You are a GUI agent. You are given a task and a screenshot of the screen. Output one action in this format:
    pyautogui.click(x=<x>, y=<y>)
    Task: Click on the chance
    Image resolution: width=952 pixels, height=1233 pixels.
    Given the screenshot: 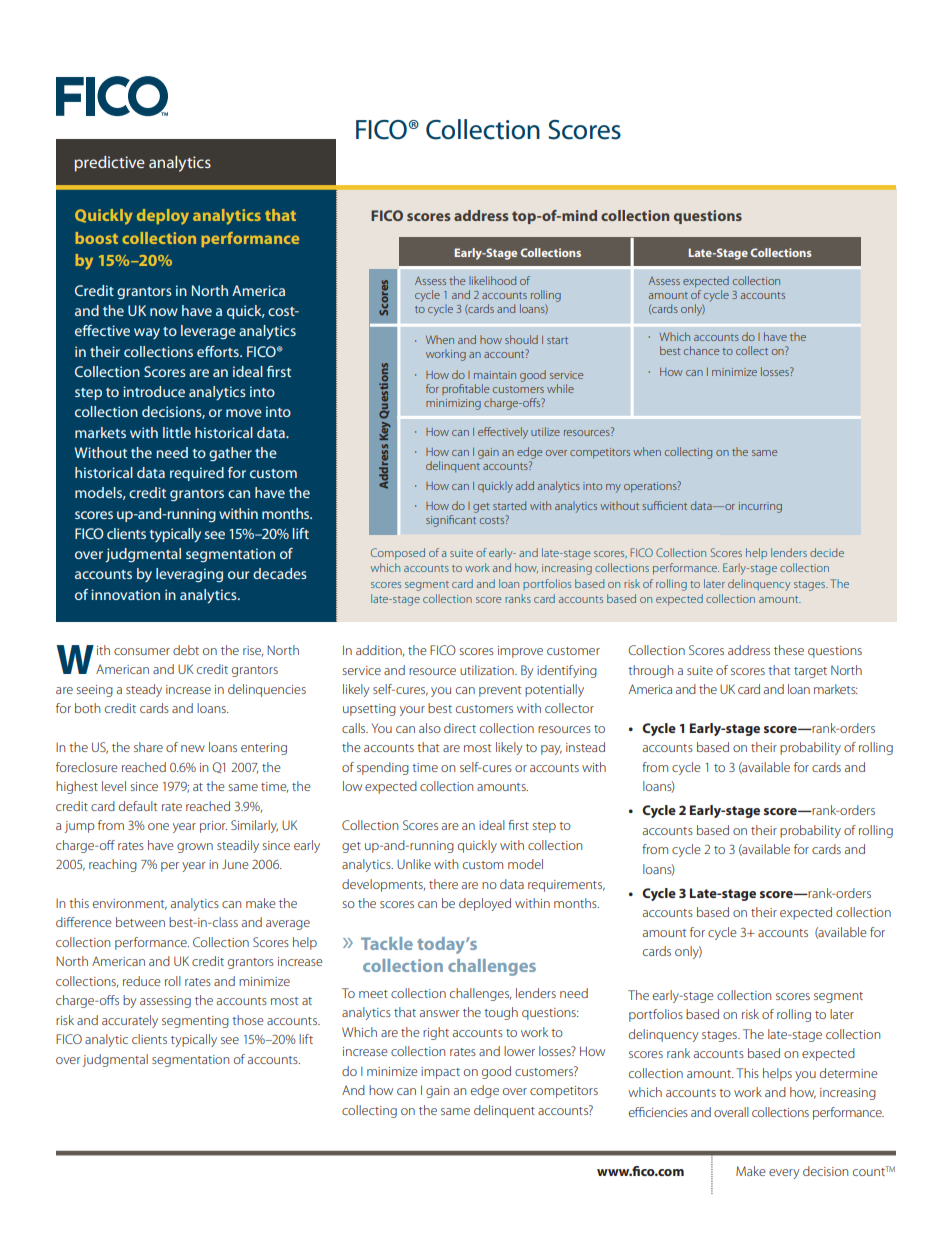 What is the action you would take?
    pyautogui.click(x=701, y=350)
